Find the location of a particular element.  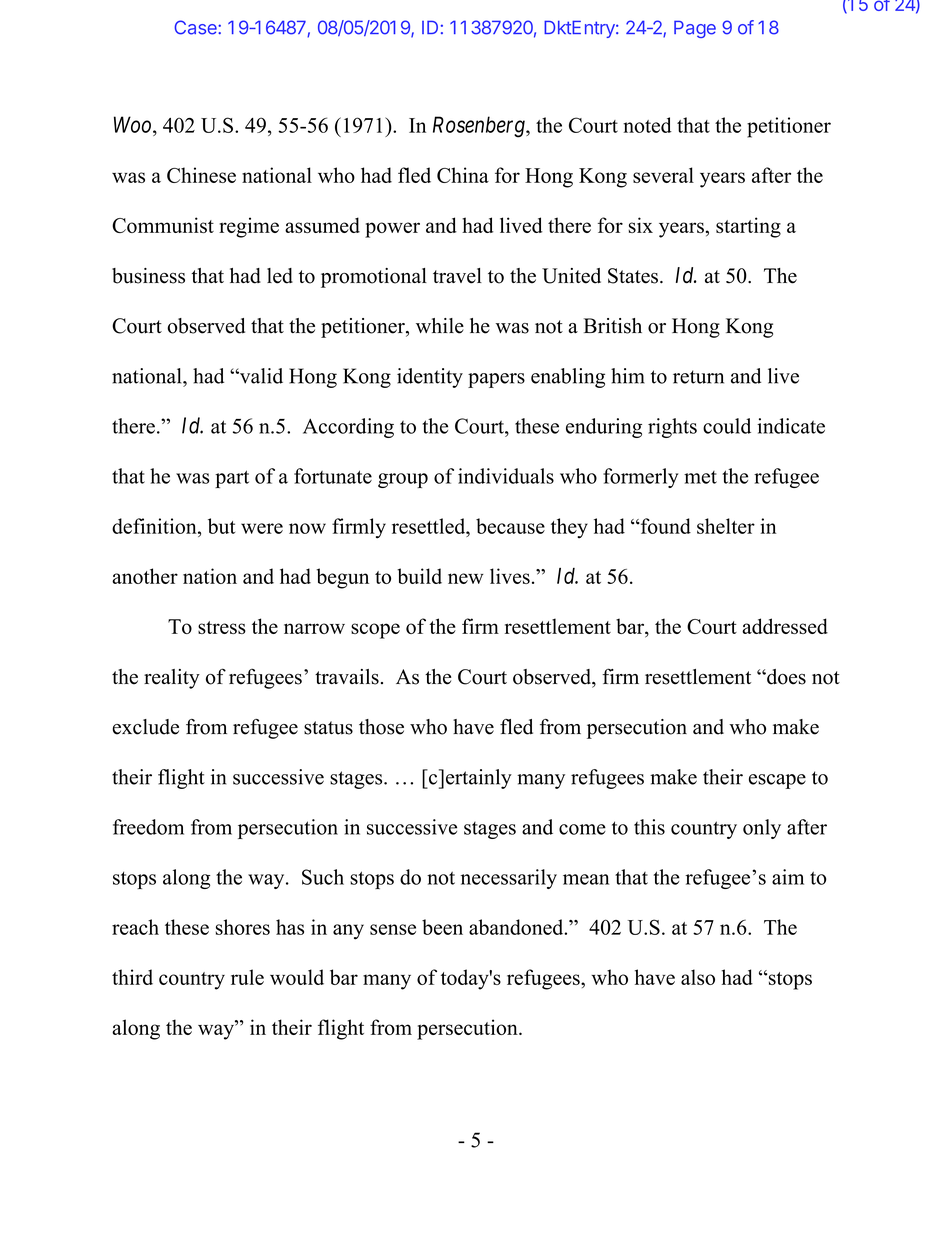

shores is located at coordinates (242, 927).
